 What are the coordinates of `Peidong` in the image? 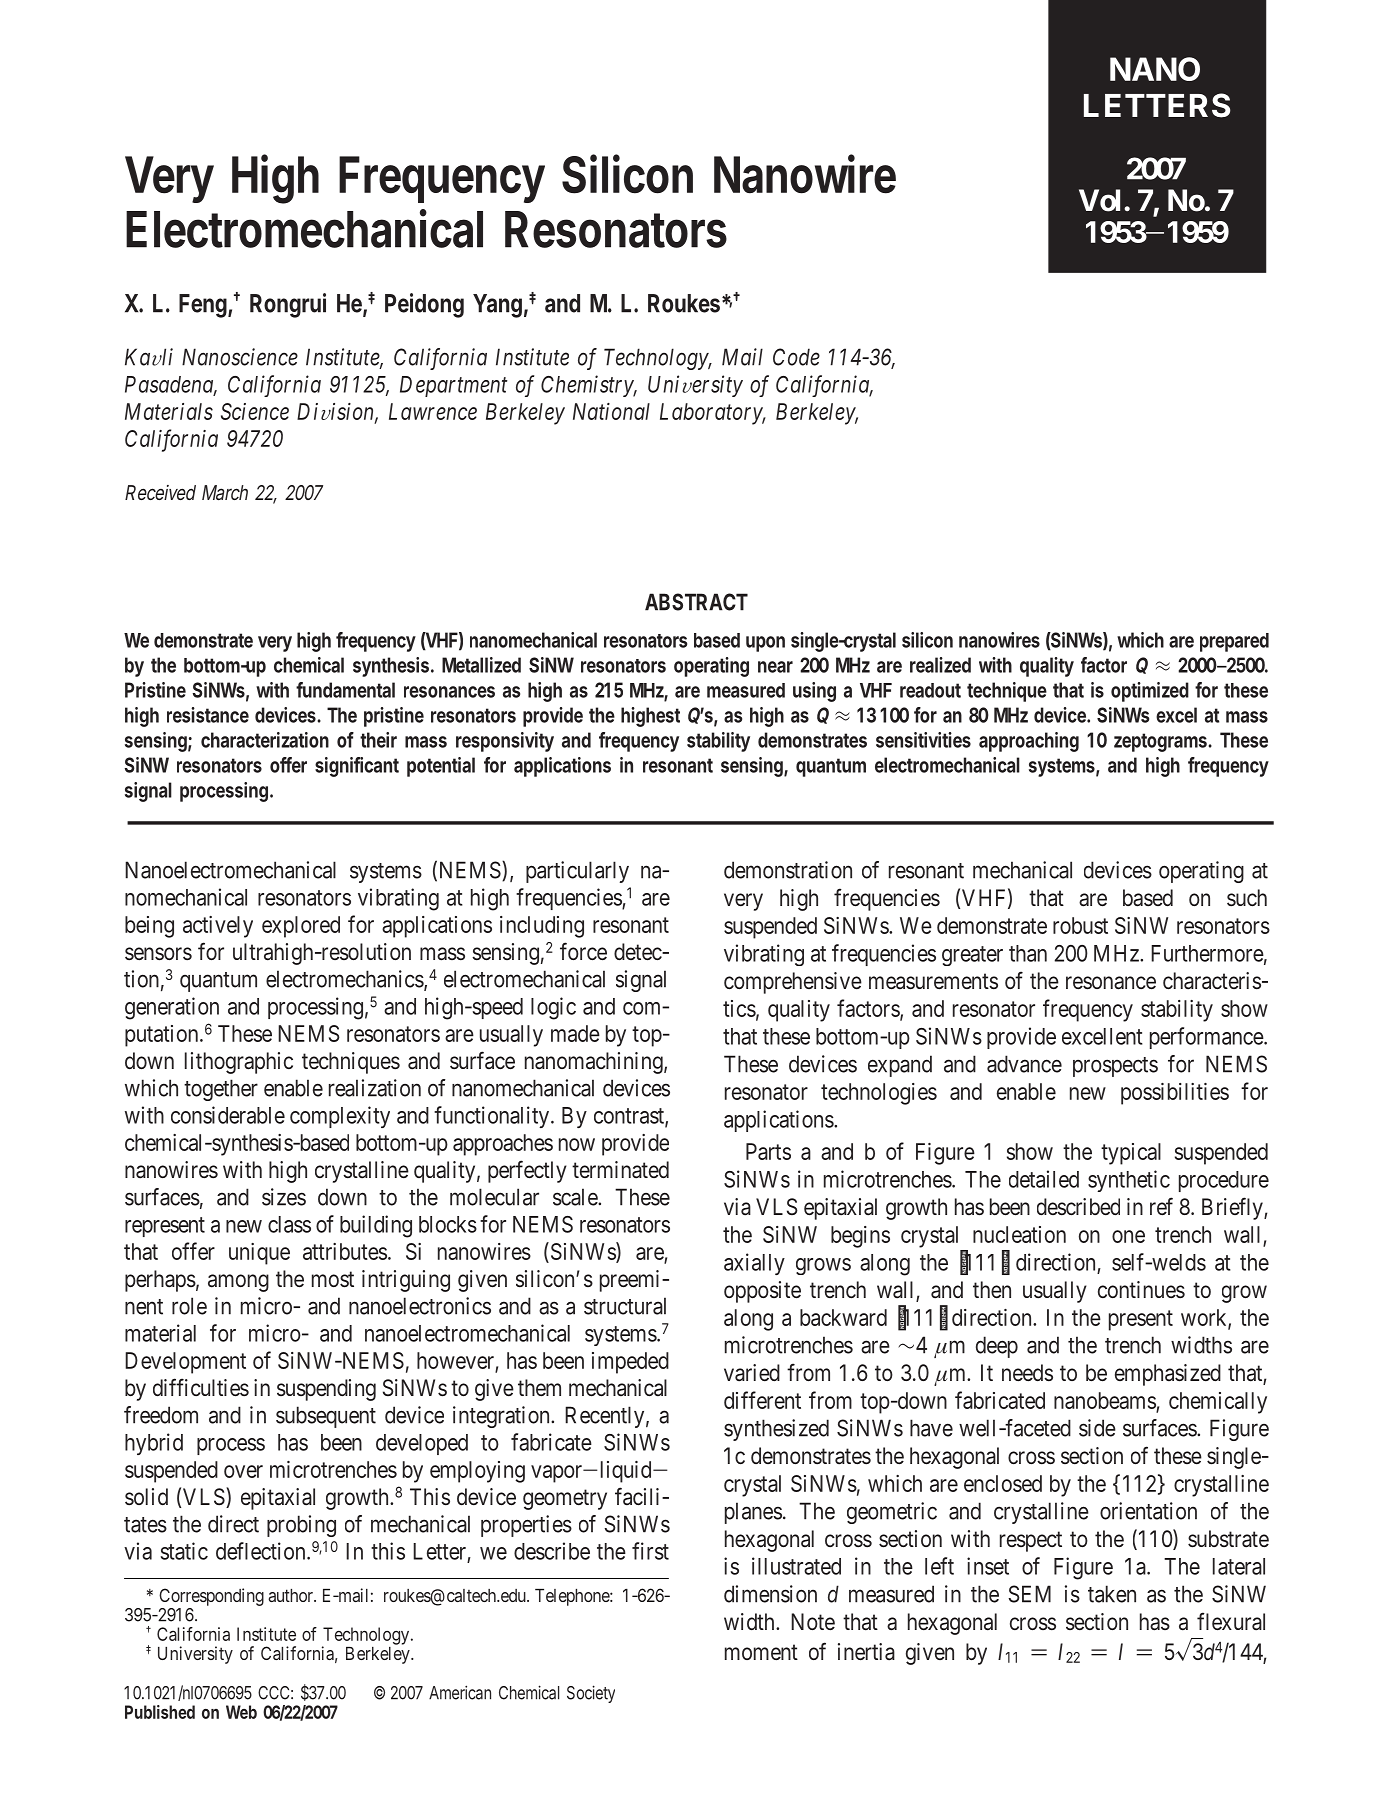 It's located at (424, 305).
